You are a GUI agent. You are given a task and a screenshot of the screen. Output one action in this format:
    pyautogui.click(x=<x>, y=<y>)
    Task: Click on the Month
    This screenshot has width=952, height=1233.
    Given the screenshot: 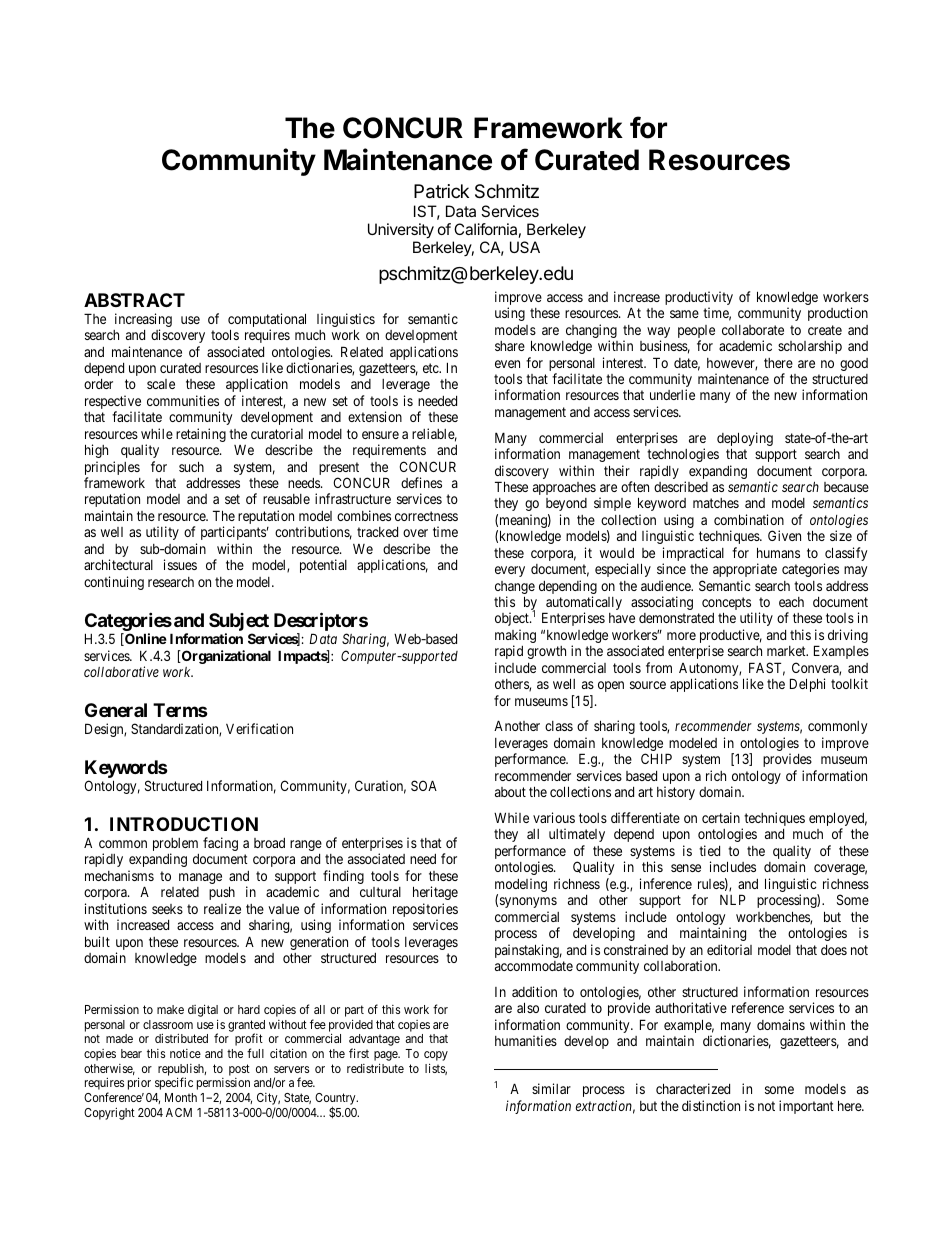 What is the action you would take?
    pyautogui.click(x=181, y=1097)
